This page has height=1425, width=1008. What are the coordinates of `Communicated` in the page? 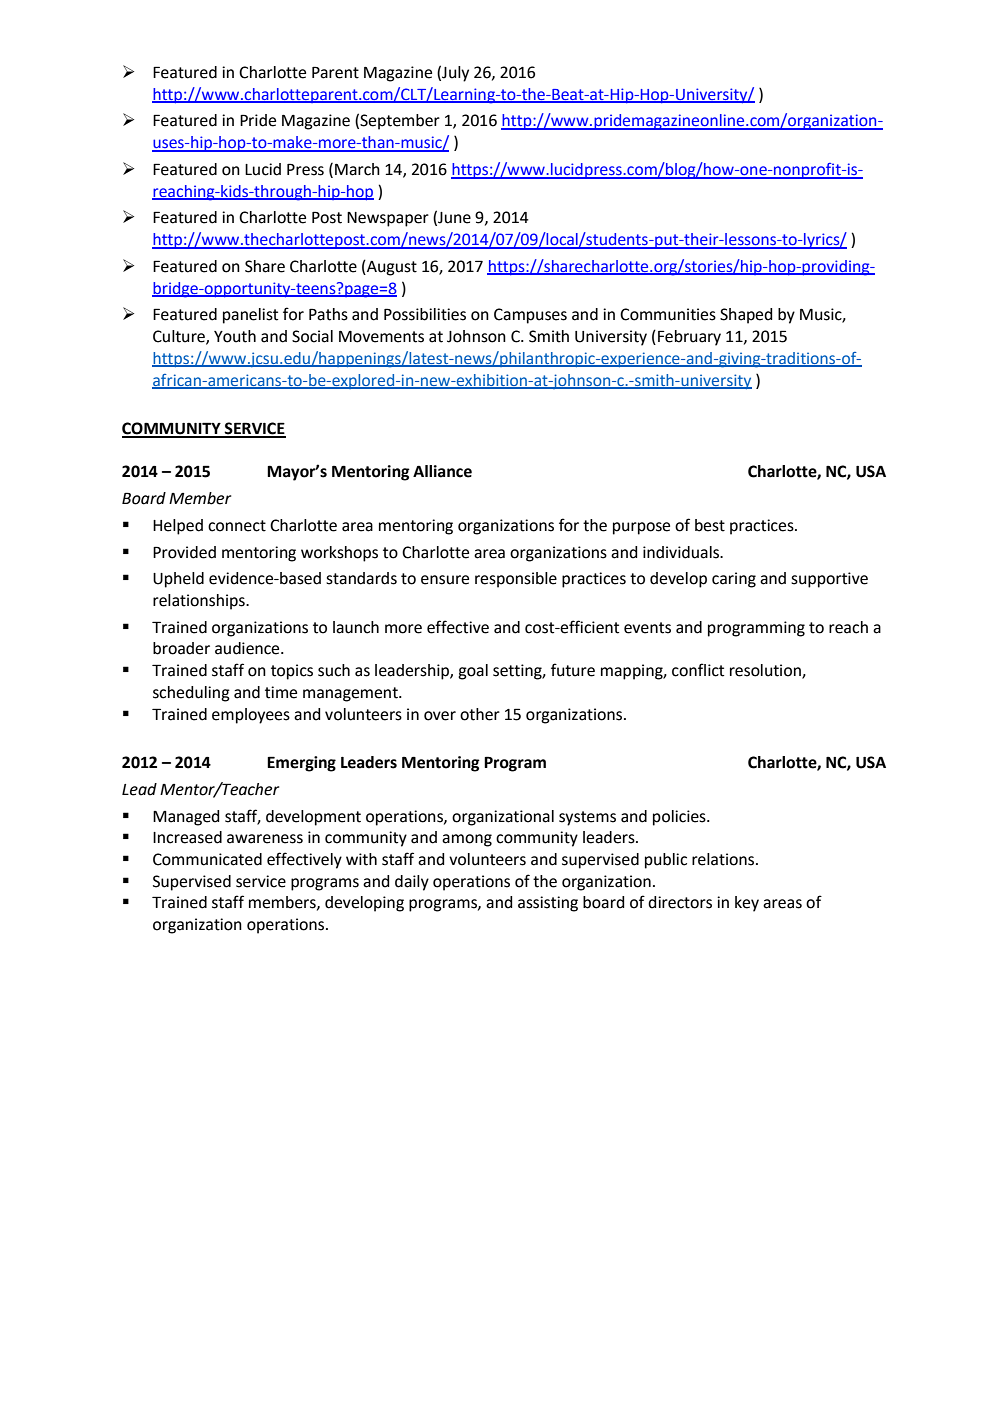 It's located at (207, 859).
